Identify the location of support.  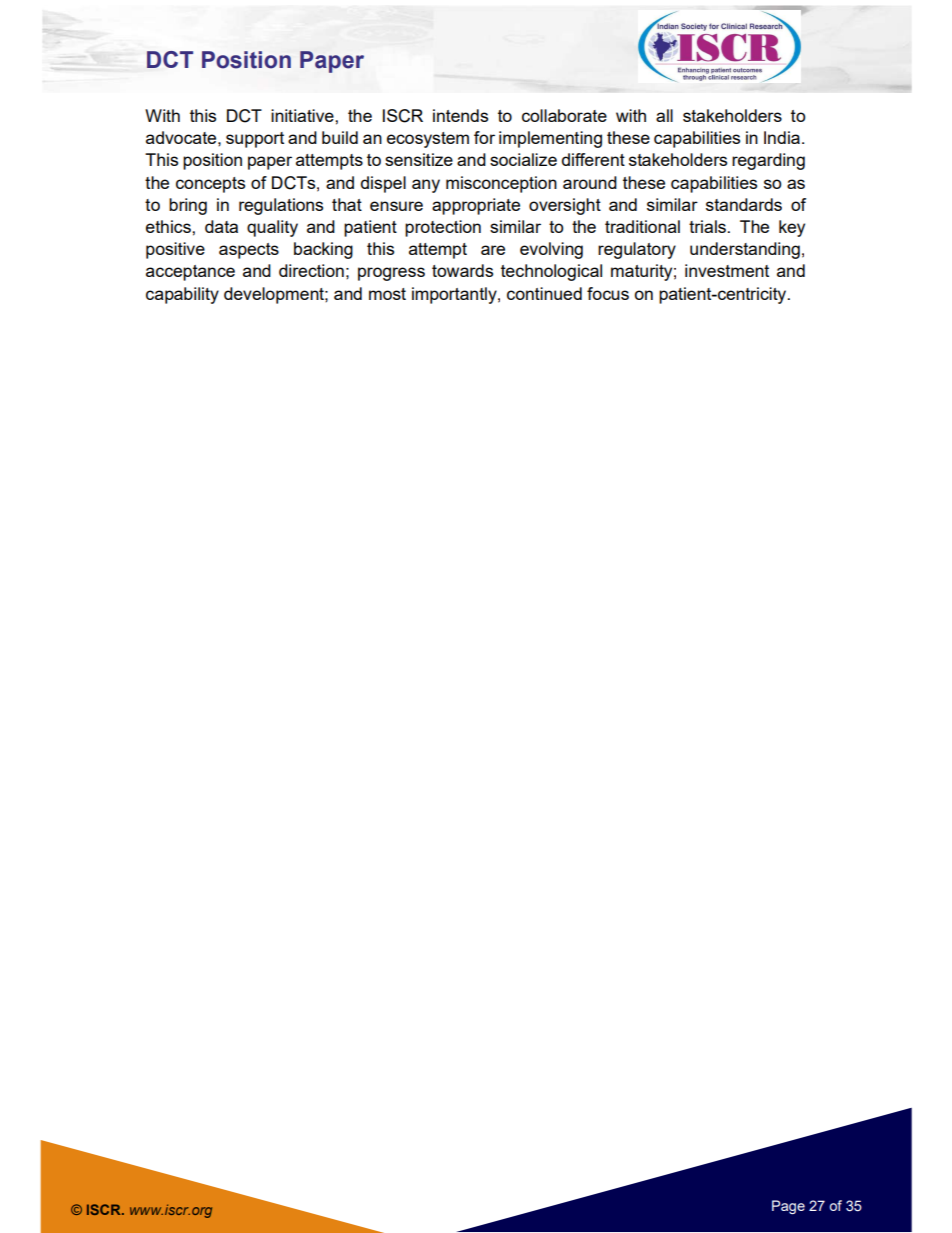
(255, 140).
